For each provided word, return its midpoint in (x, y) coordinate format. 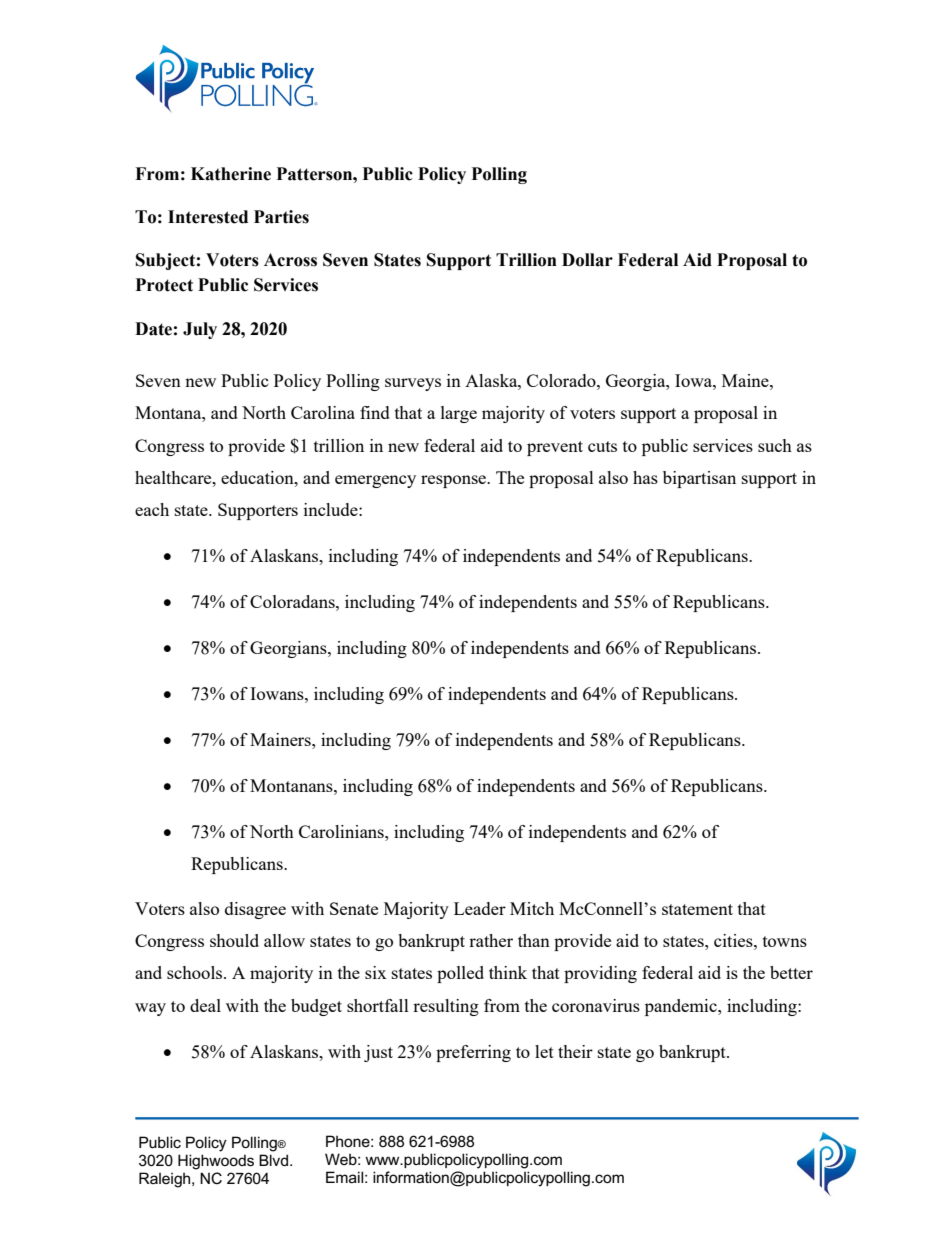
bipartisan (699, 479)
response (455, 481)
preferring (473, 1053)
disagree (255, 910)
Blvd (273, 1160)
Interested (208, 217)
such (775, 445)
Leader (480, 908)
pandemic (682, 1007)
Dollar (587, 260)
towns (785, 941)
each (152, 509)
